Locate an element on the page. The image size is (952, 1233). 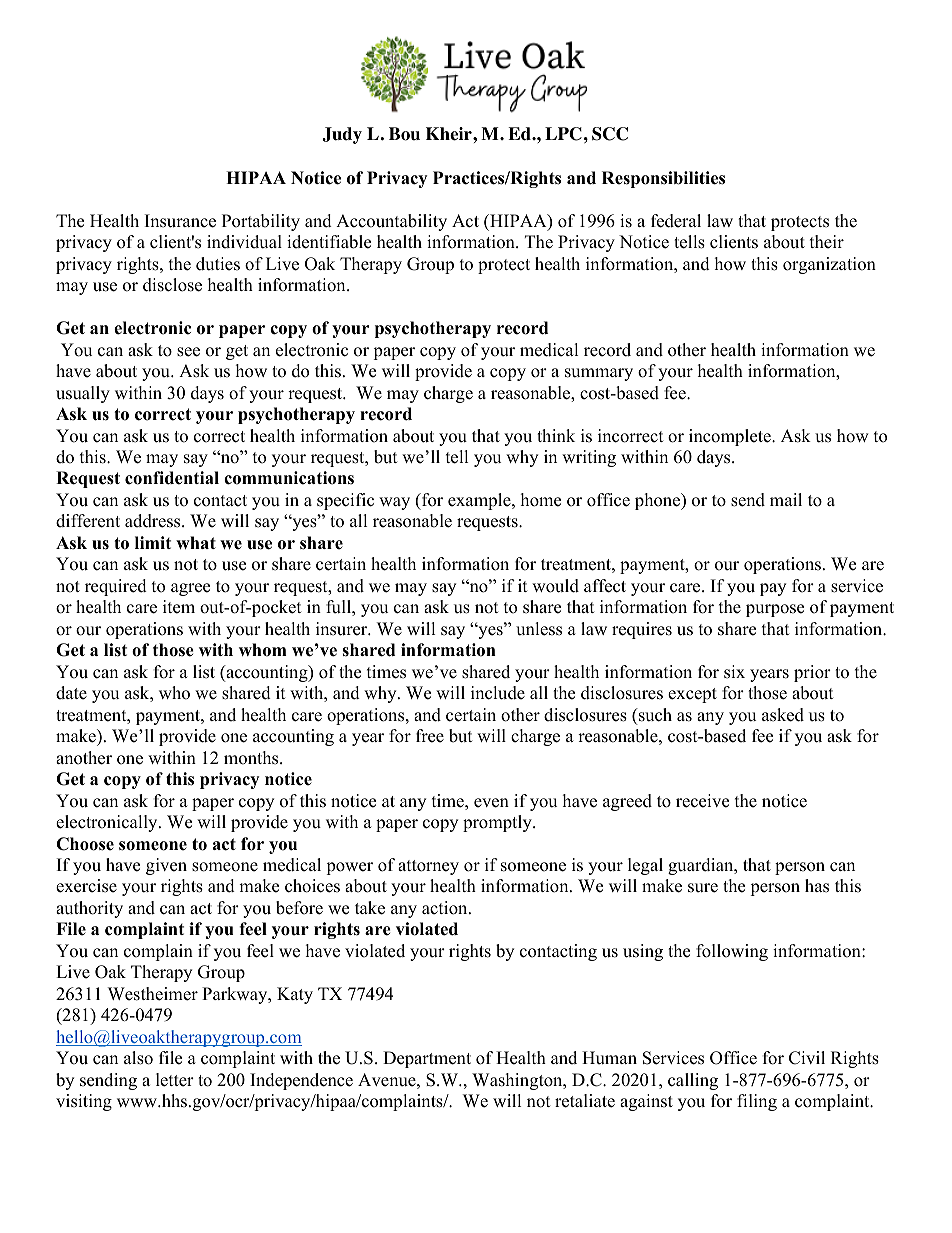
guardian is located at coordinates (702, 866).
